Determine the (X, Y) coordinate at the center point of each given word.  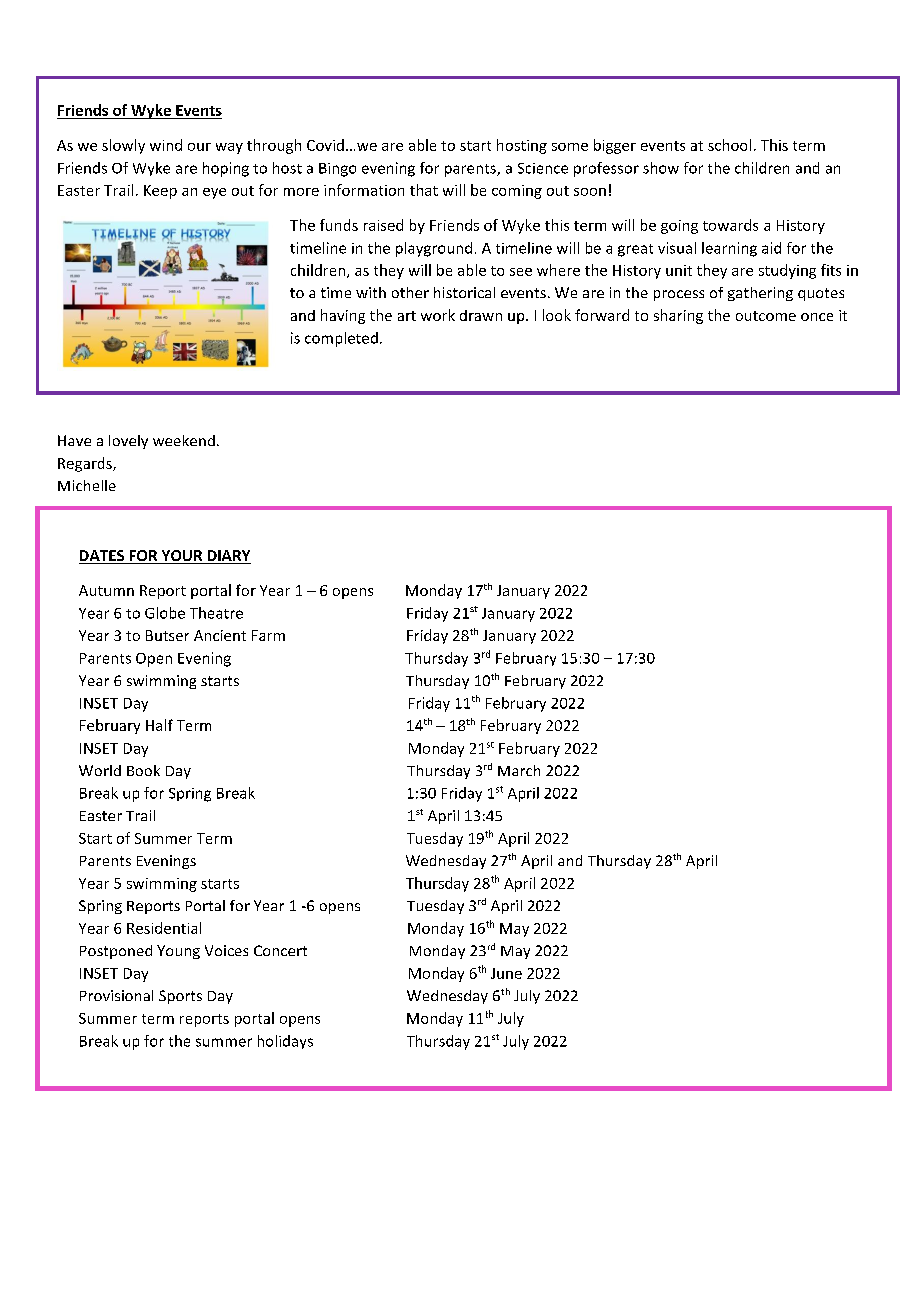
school (729, 145)
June (506, 973)
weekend (184, 440)
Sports (180, 997)
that (424, 190)
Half (159, 725)
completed (341, 339)
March (519, 770)
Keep (160, 192)
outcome (766, 316)
